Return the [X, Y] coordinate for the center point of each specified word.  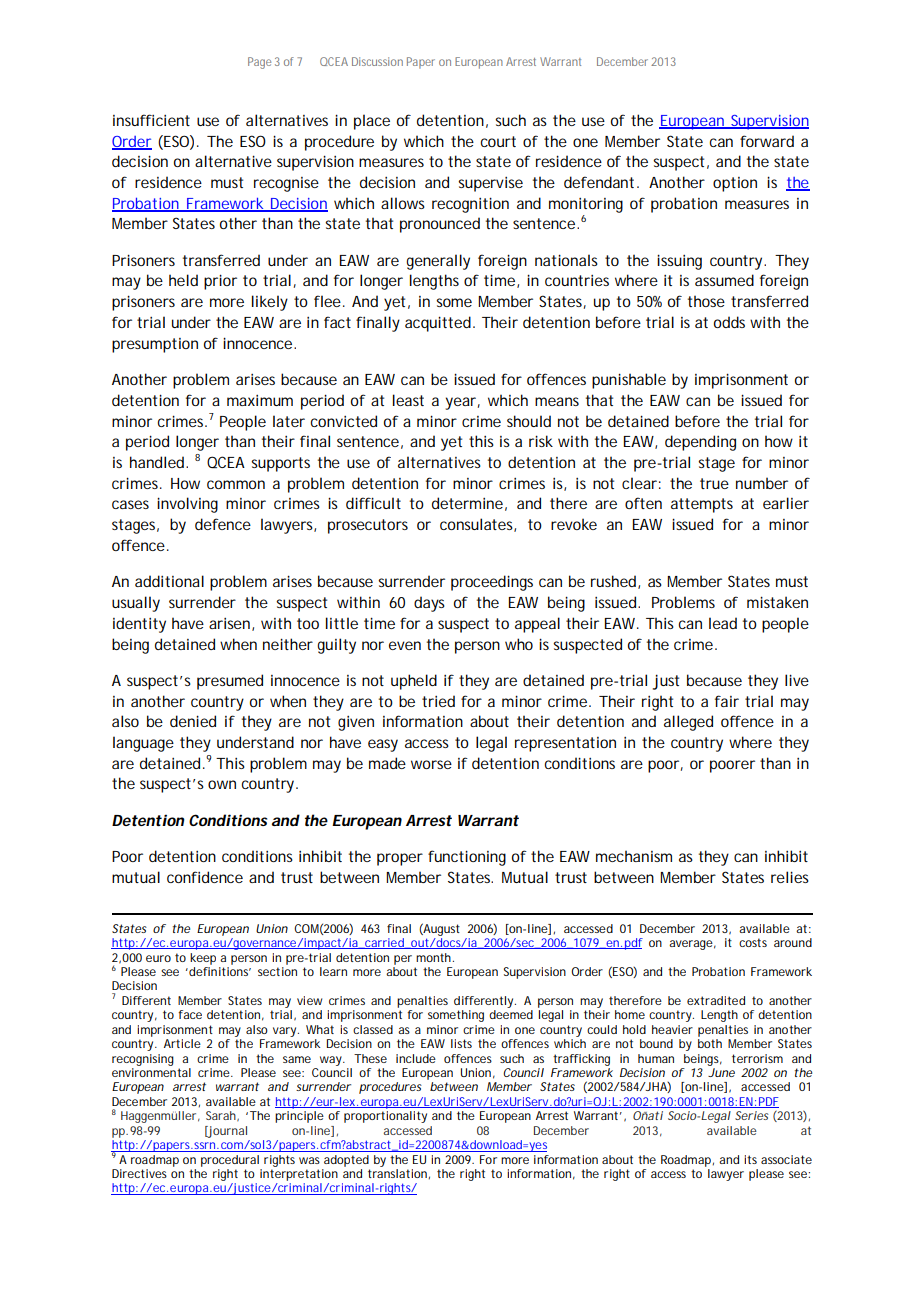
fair [727, 701]
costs [753, 942]
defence [223, 524]
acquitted [438, 324]
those [706, 301]
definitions [219, 971]
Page [259, 63]
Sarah [222, 1116]
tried [438, 701]
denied [193, 721]
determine [467, 503]
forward [767, 141]
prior [220, 282]
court [498, 141]
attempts [702, 505]
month [435, 957]
